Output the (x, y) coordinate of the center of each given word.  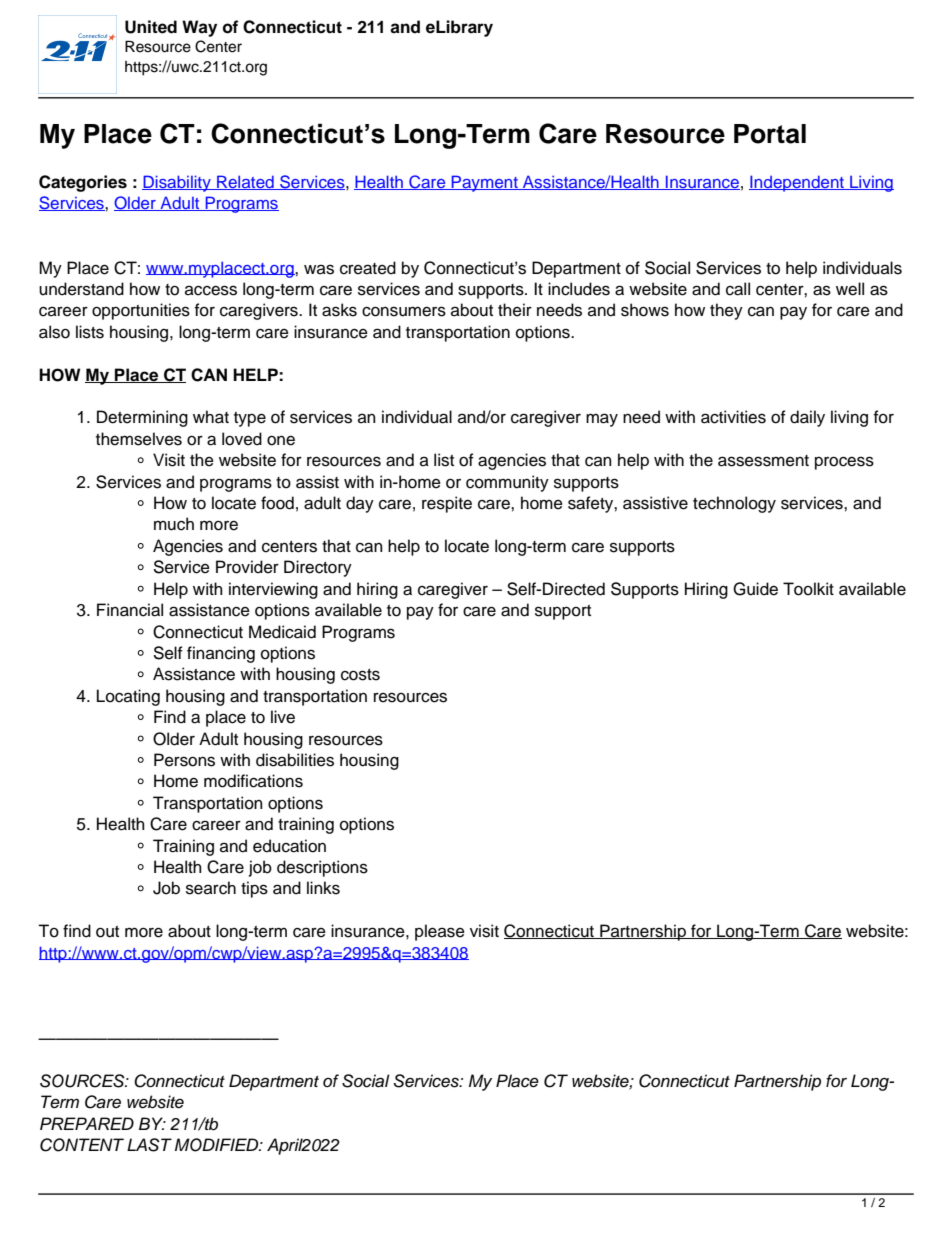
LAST (149, 1145)
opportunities (141, 311)
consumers (404, 311)
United (151, 27)
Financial (130, 610)
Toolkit (808, 589)
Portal (770, 134)
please (440, 932)
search (211, 888)
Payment (485, 183)
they (726, 311)
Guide (755, 589)
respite (447, 504)
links (323, 888)
